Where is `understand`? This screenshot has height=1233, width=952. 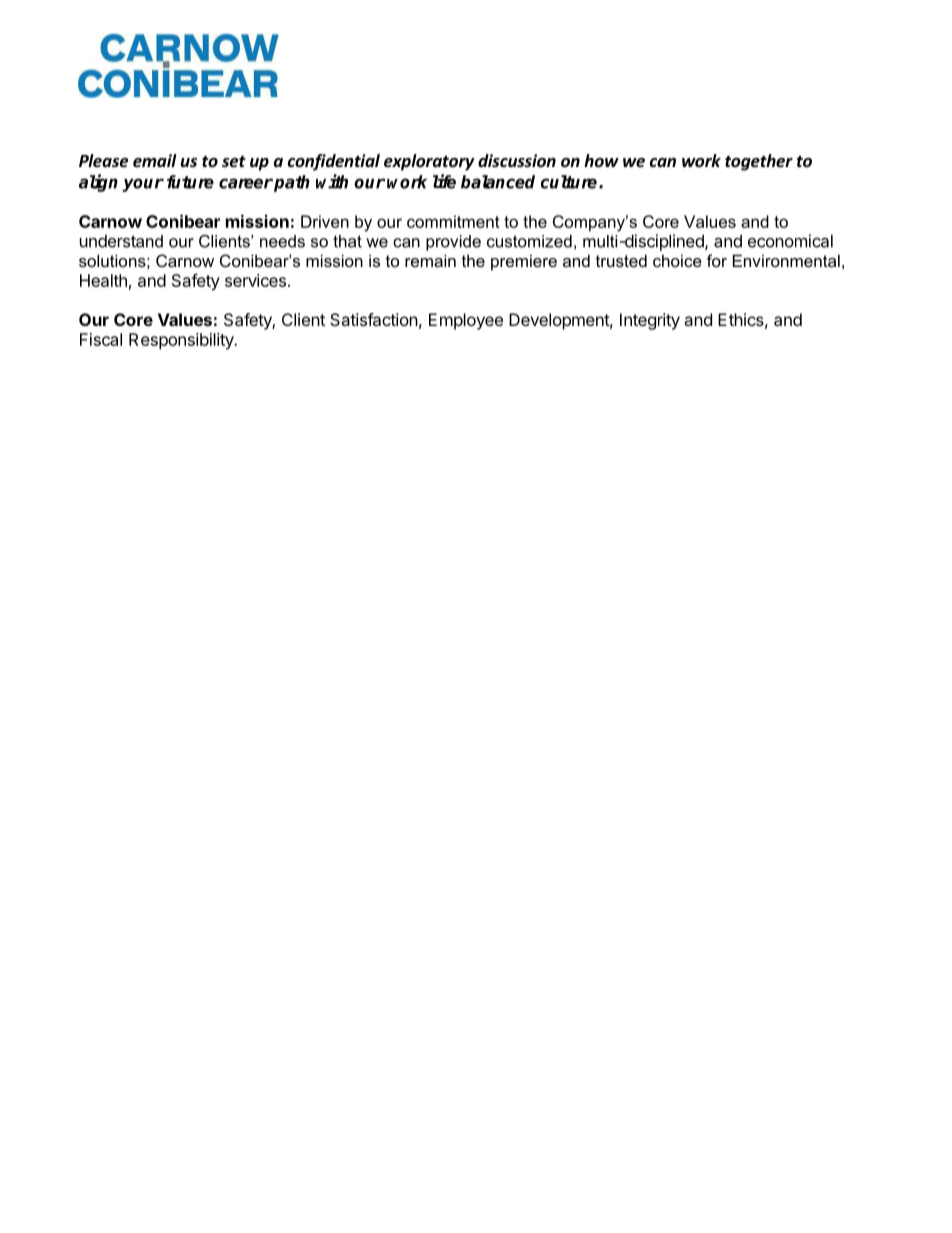 understand is located at coordinates (121, 241).
